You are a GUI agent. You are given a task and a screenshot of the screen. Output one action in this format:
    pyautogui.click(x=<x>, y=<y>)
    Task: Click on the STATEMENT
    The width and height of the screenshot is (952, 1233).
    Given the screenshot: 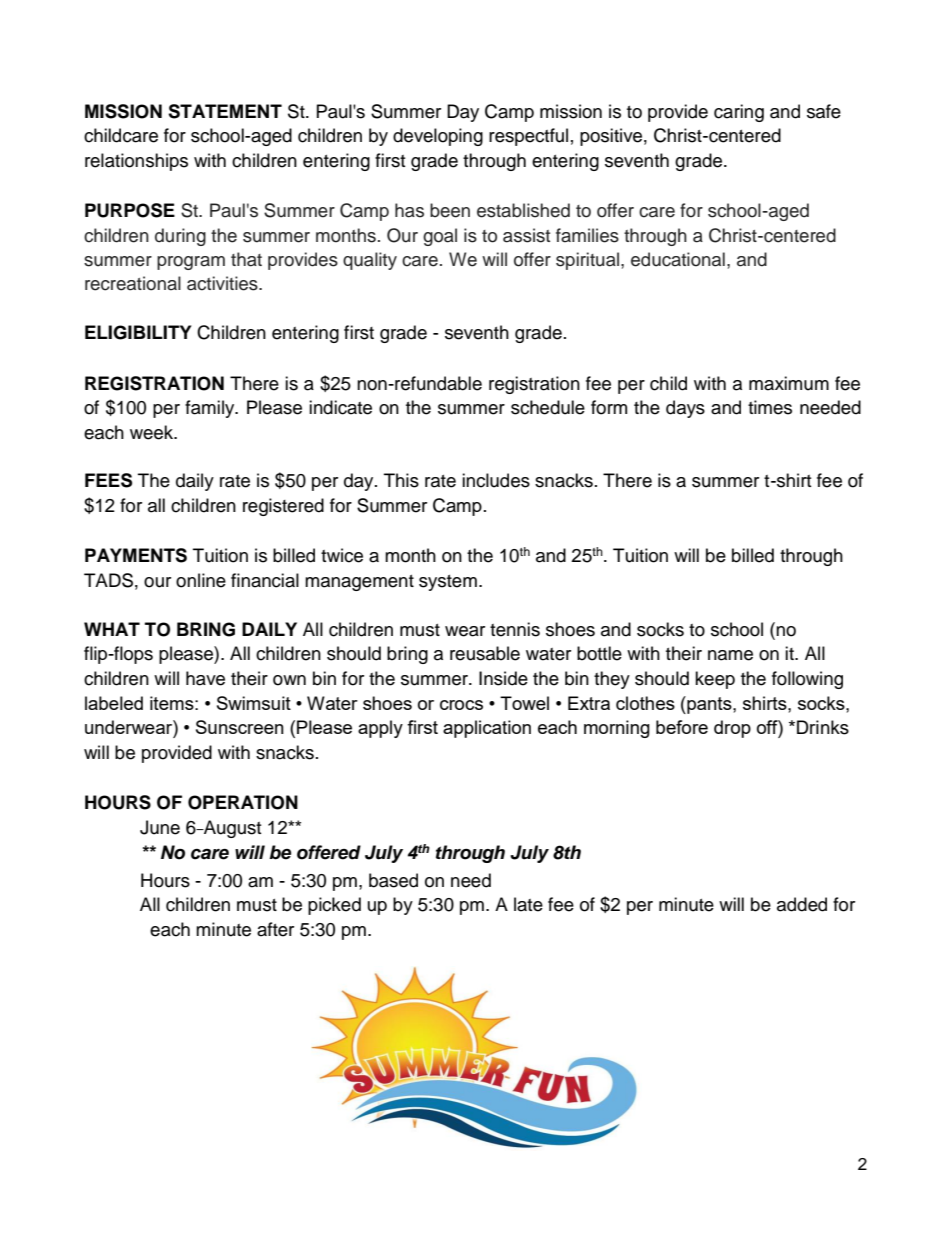 What is the action you would take?
    pyautogui.click(x=225, y=111)
